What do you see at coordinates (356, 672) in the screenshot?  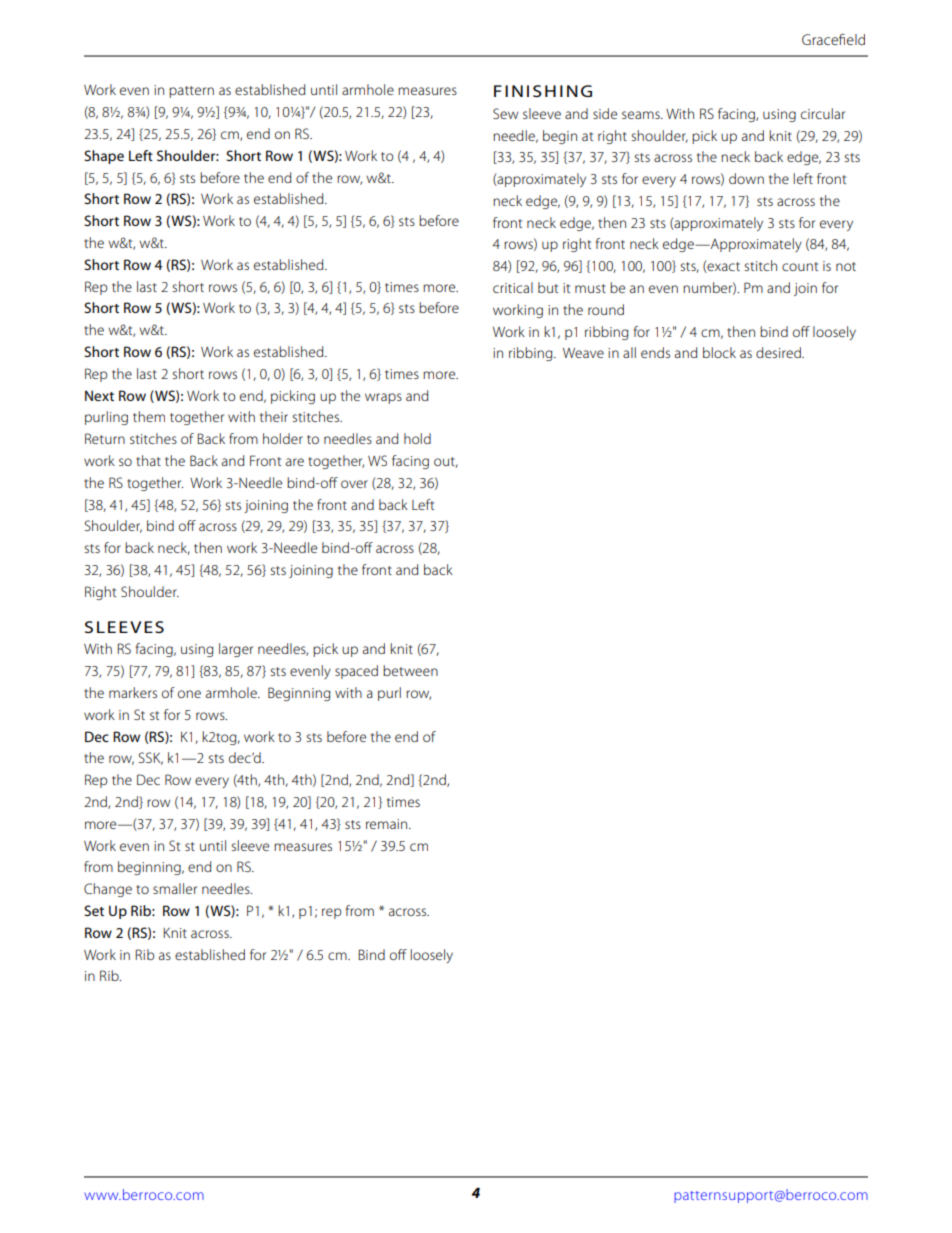 I see `spaced` at bounding box center [356, 672].
